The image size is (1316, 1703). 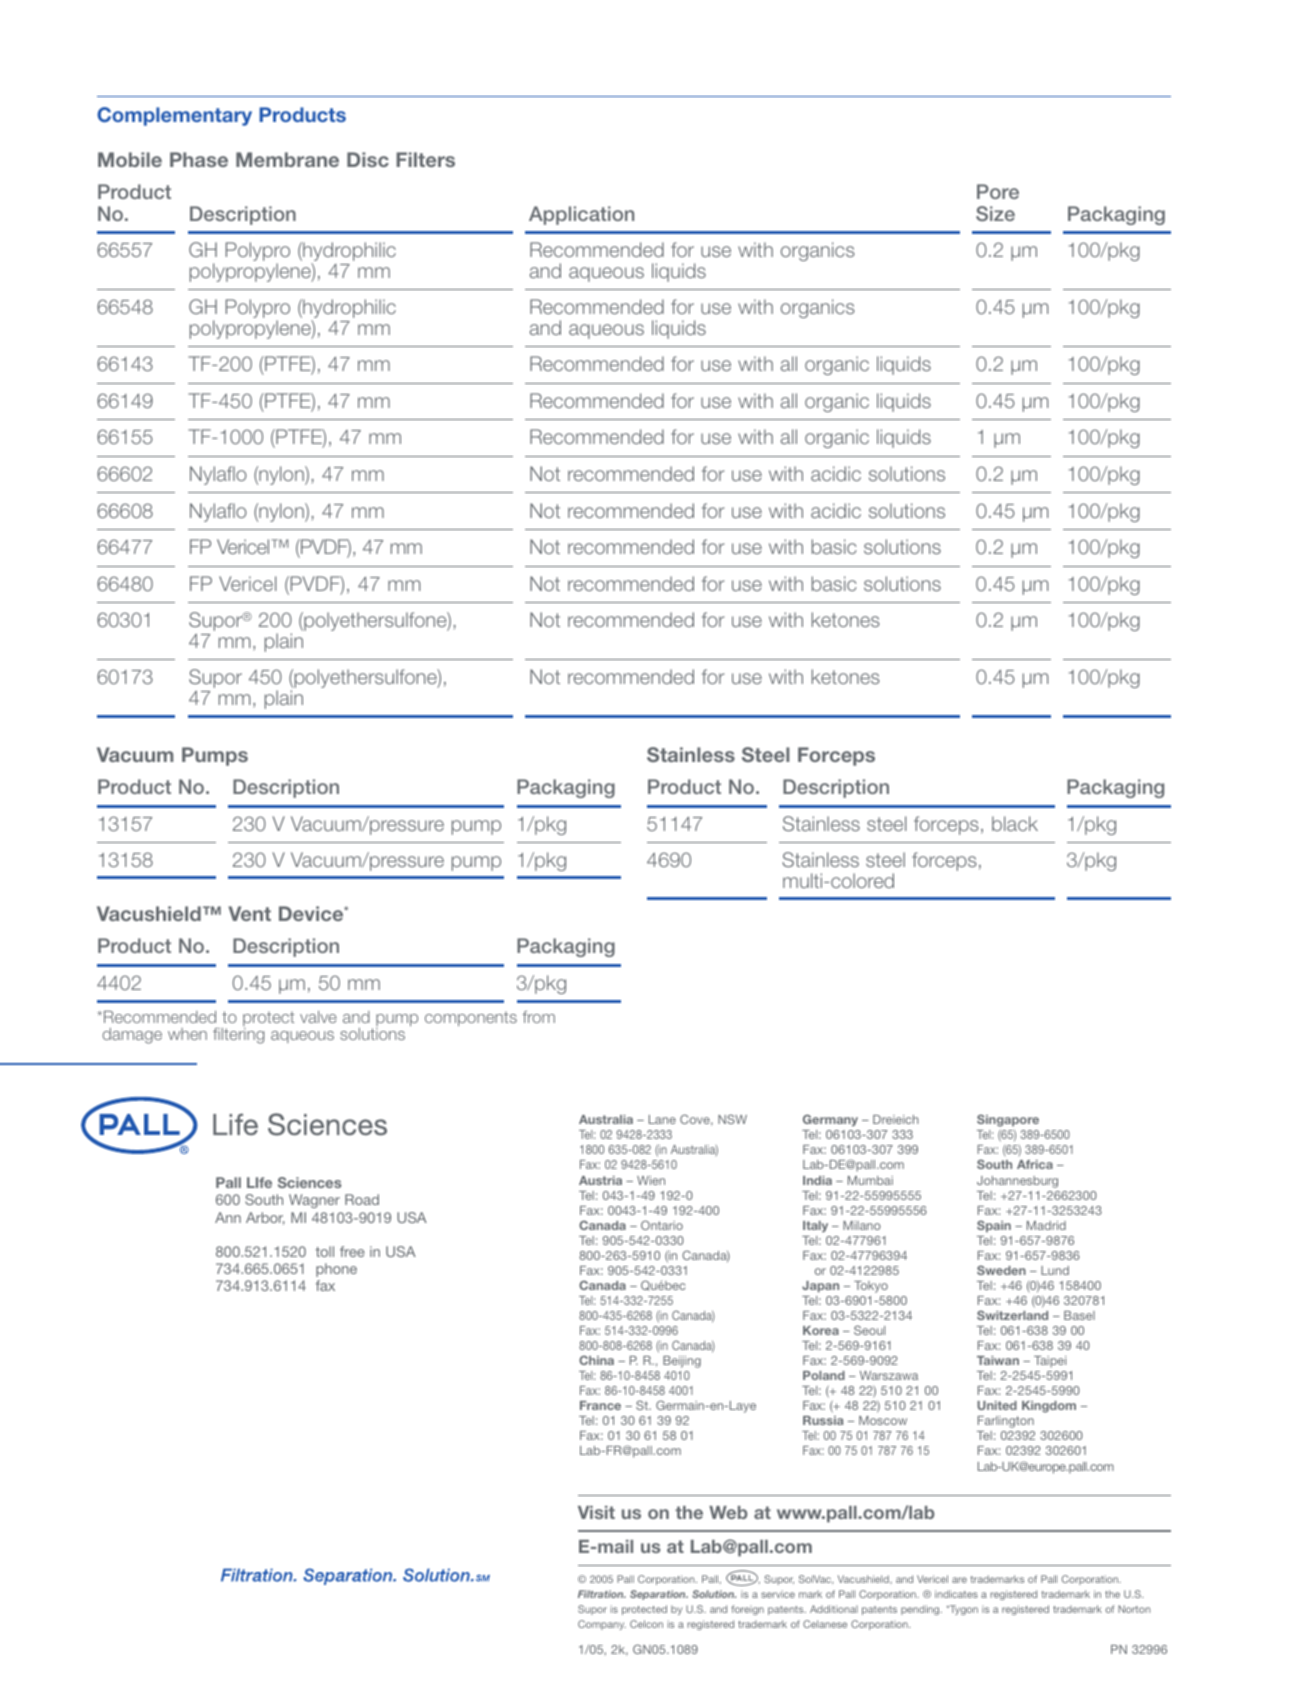 What do you see at coordinates (238, 1036) in the image?
I see `filtering` at bounding box center [238, 1036].
